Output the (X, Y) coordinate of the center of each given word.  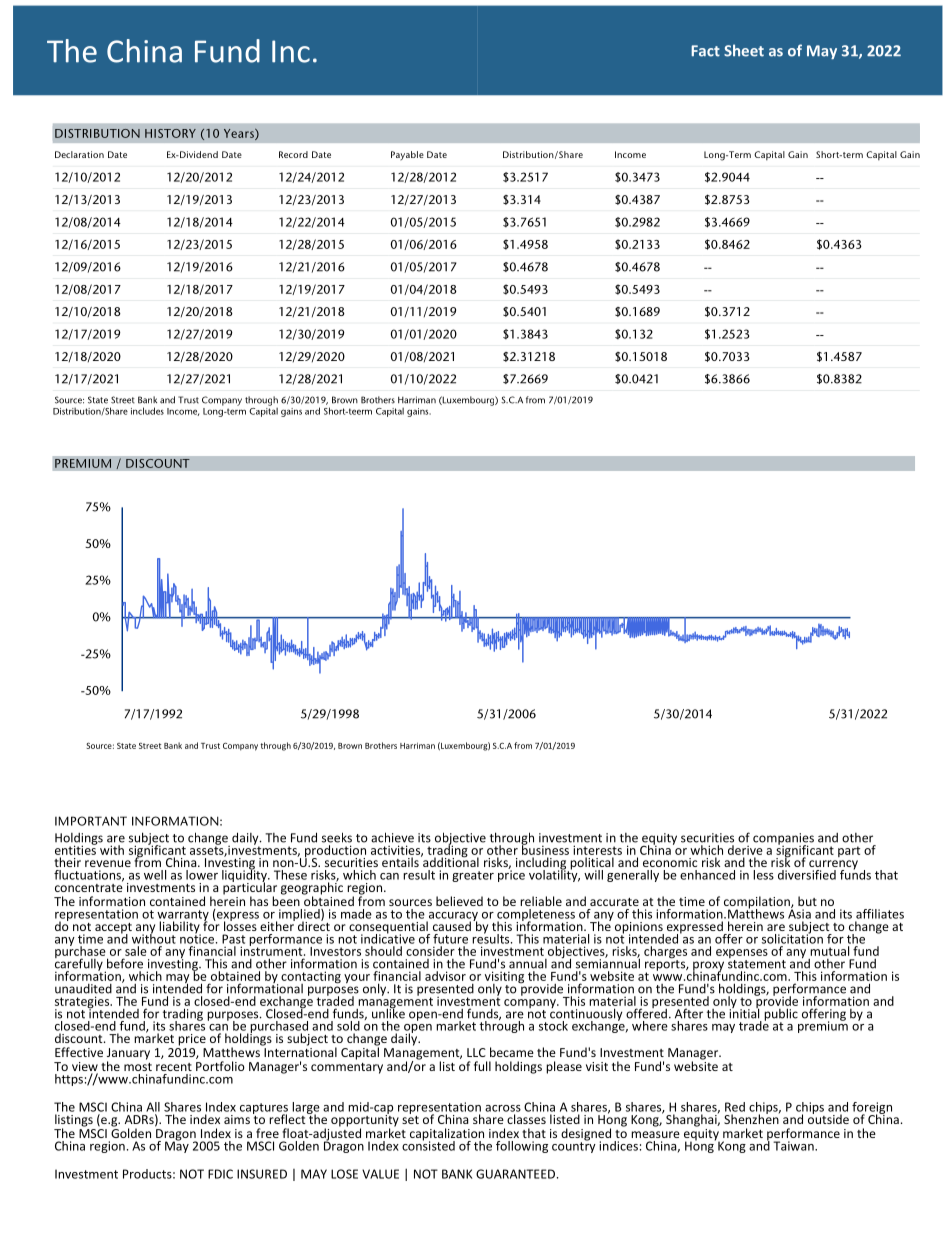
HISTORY (170, 133)
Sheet (744, 50)
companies (783, 840)
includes (147, 411)
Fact (705, 51)
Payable (407, 155)
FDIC (220, 1174)
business (545, 849)
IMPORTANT (91, 821)
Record (293, 154)
